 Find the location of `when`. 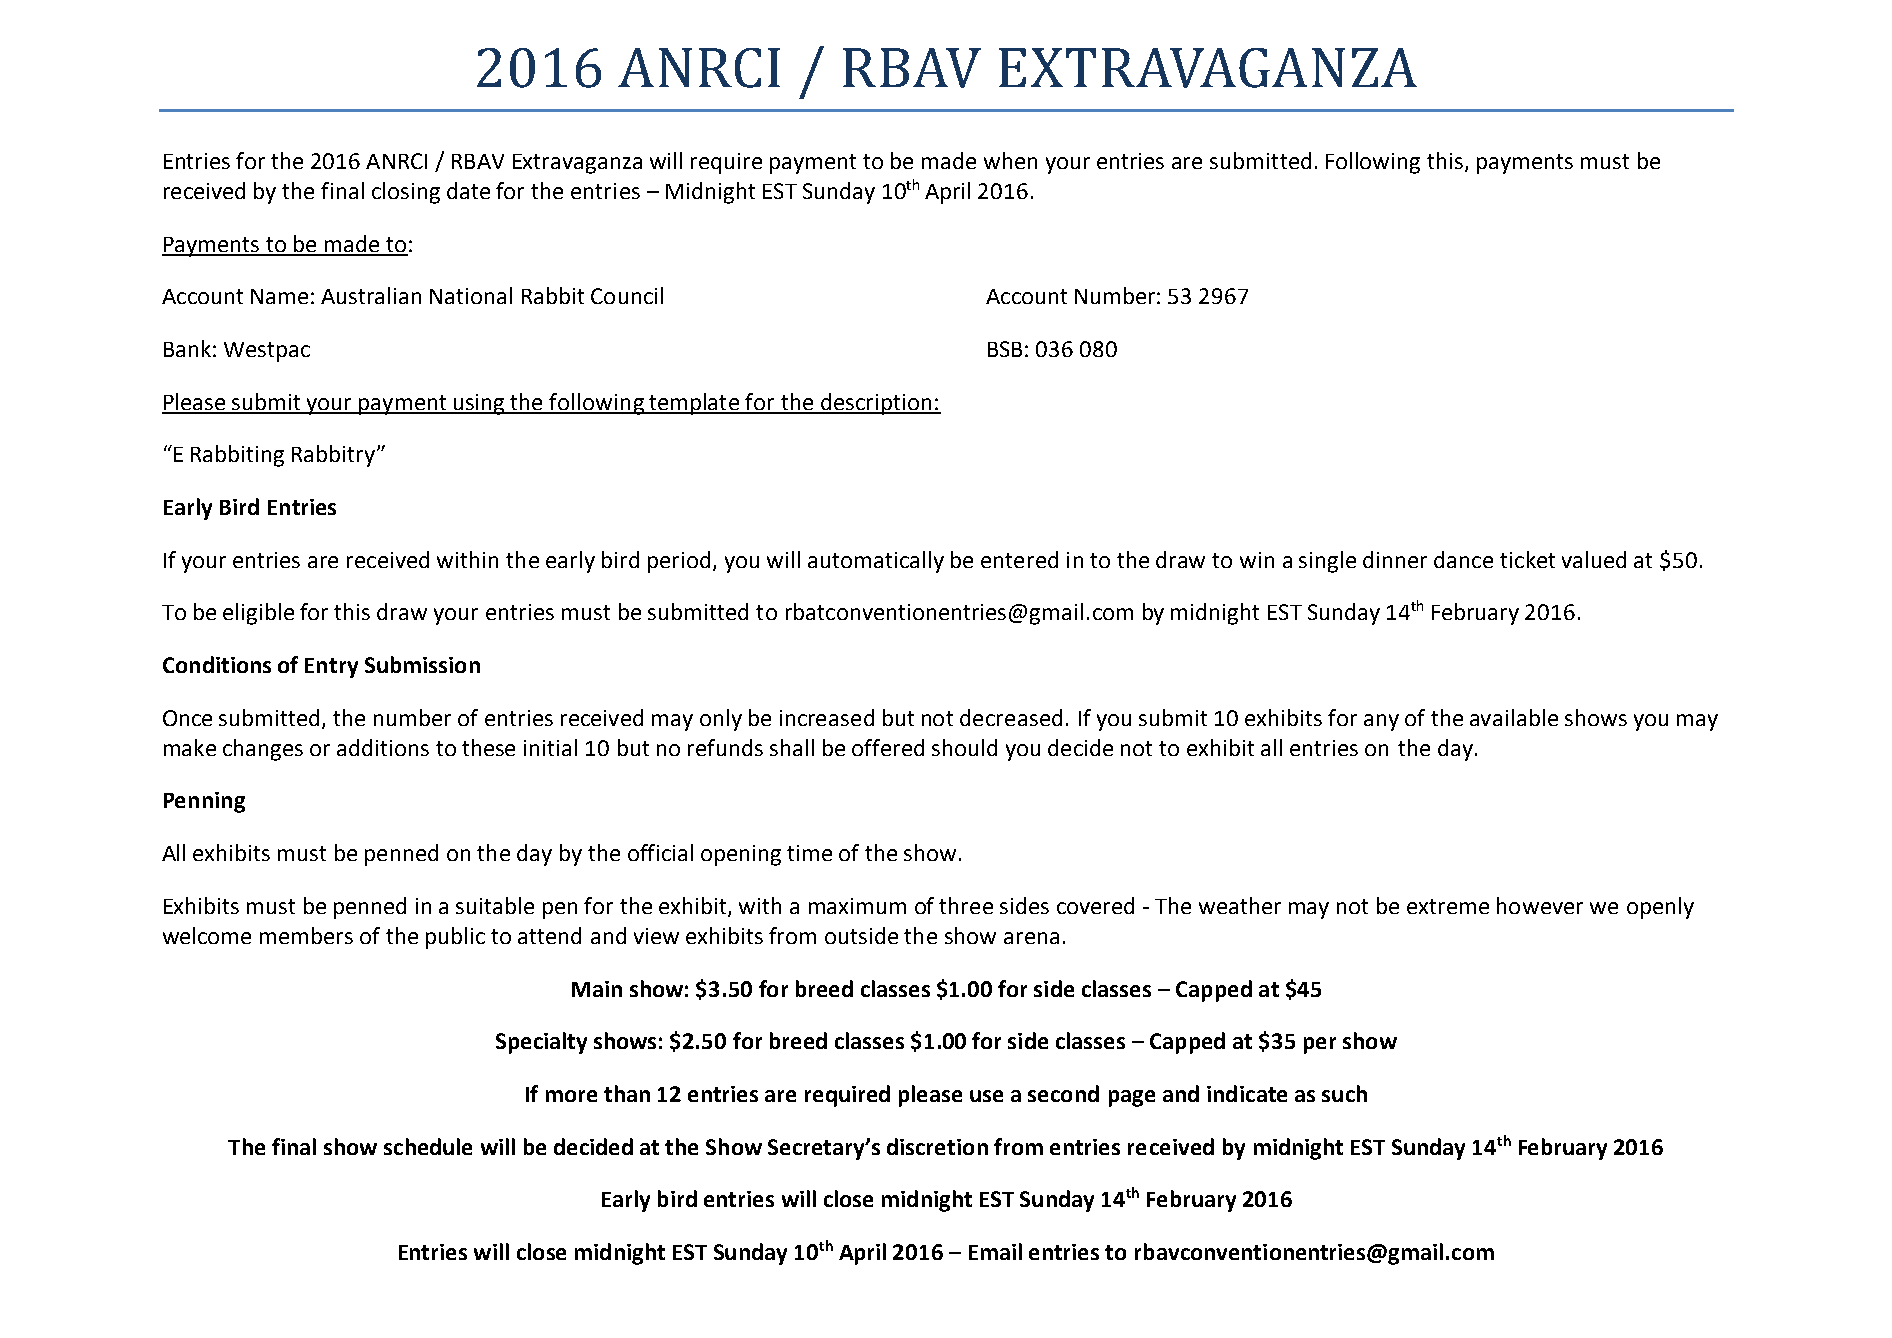

when is located at coordinates (1010, 160).
